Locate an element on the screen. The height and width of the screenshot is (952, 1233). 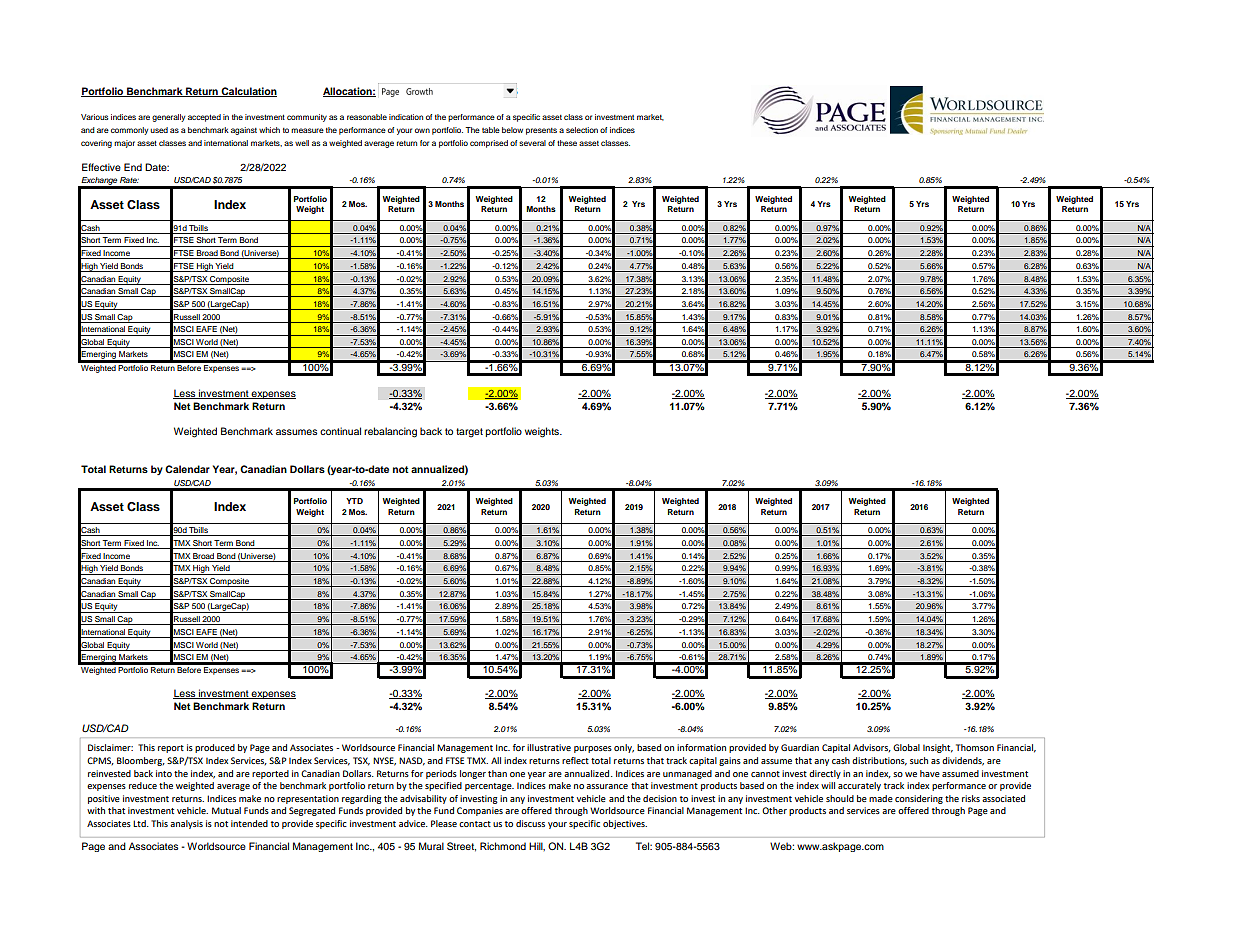
Advisors is located at coordinates (872, 748).
